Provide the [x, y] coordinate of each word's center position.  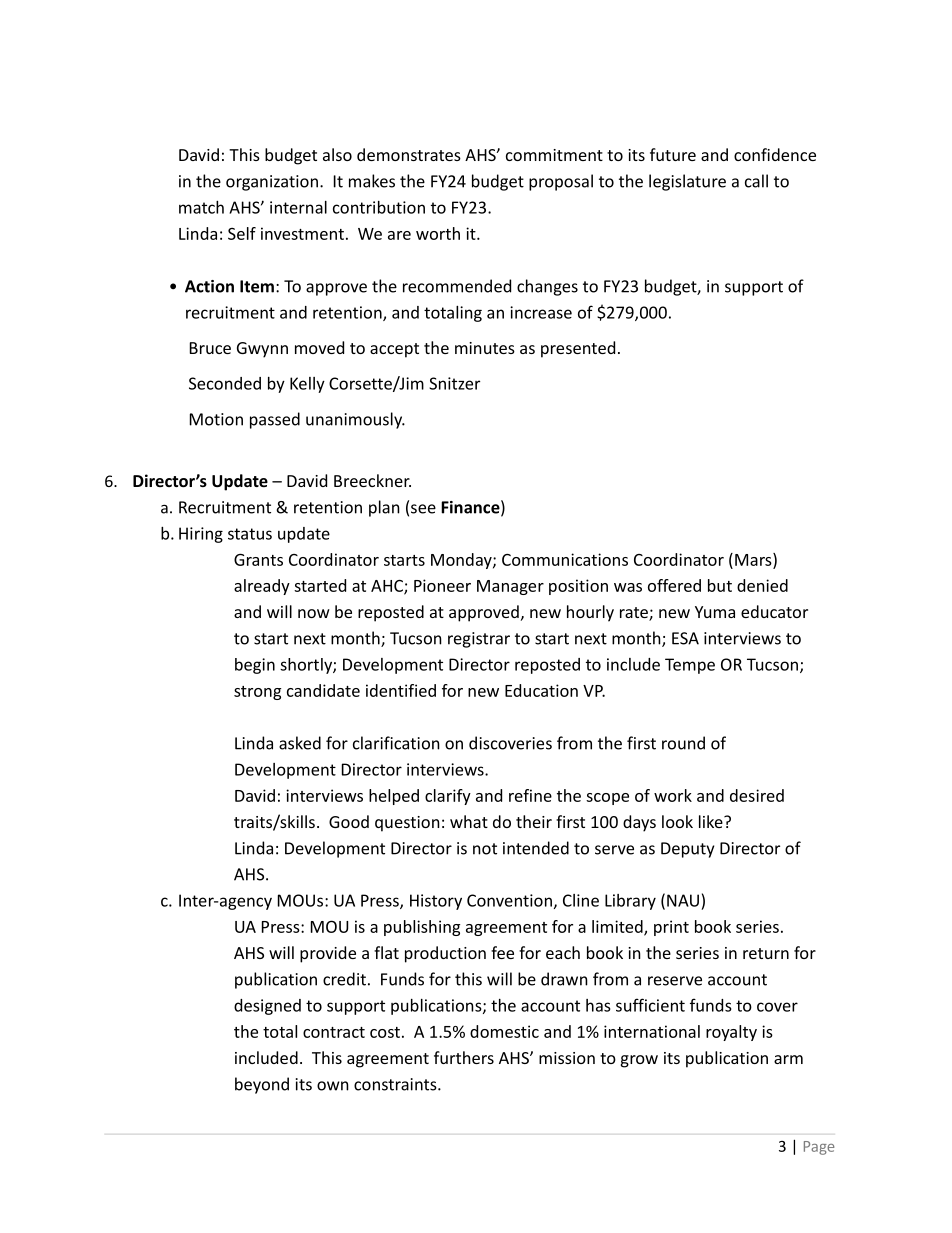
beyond [262, 1085]
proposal [561, 182]
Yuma [715, 612]
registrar [479, 640]
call [756, 181]
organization [272, 183]
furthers [464, 1057]
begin [255, 666]
